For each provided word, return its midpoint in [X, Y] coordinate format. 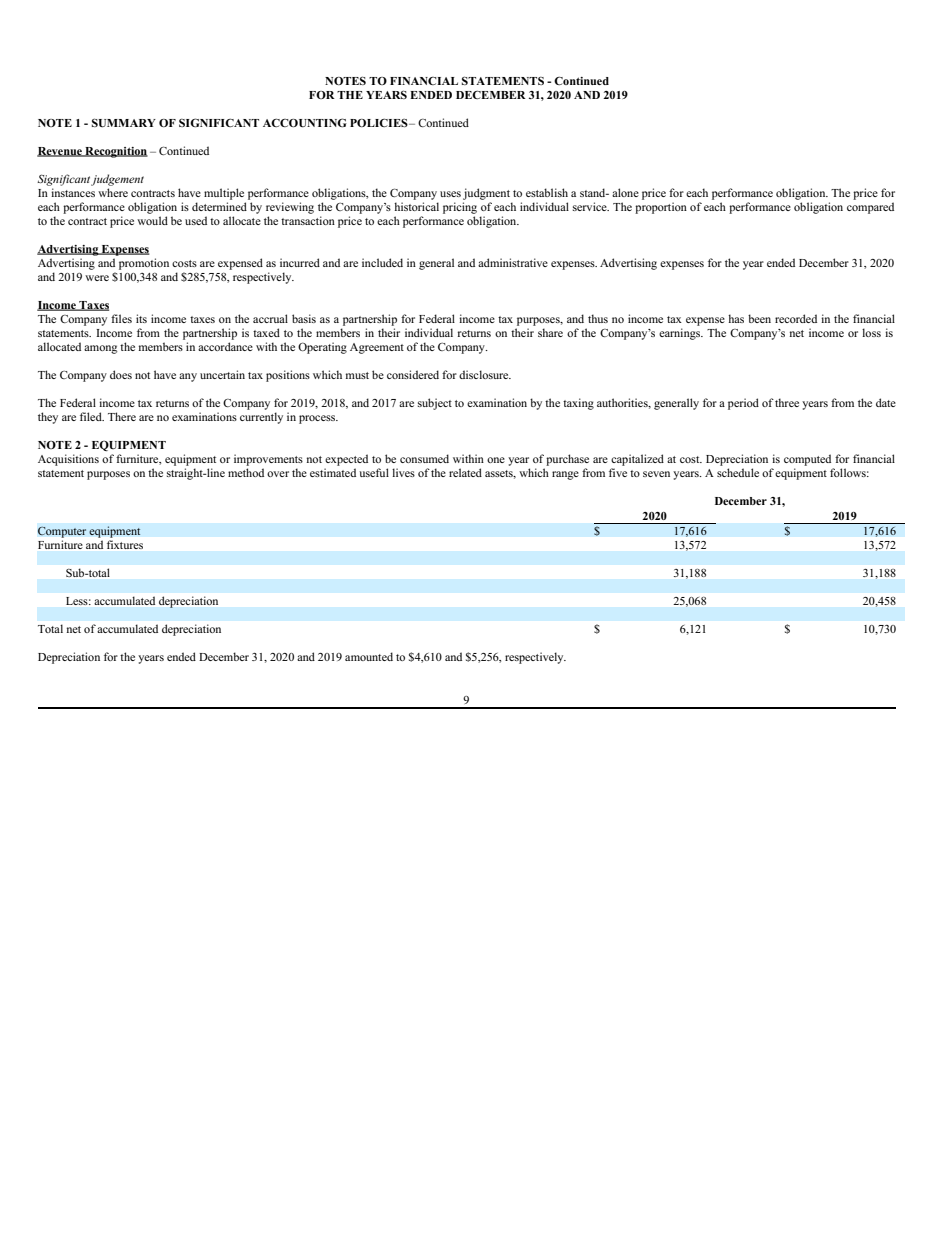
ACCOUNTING [305, 123]
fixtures [125, 544]
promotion [144, 264]
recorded [796, 318]
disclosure [485, 374]
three [787, 402]
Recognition [115, 152]
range [565, 475]
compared [870, 208]
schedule [738, 472]
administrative [513, 262]
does [121, 374]
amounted [369, 656]
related [465, 472]
